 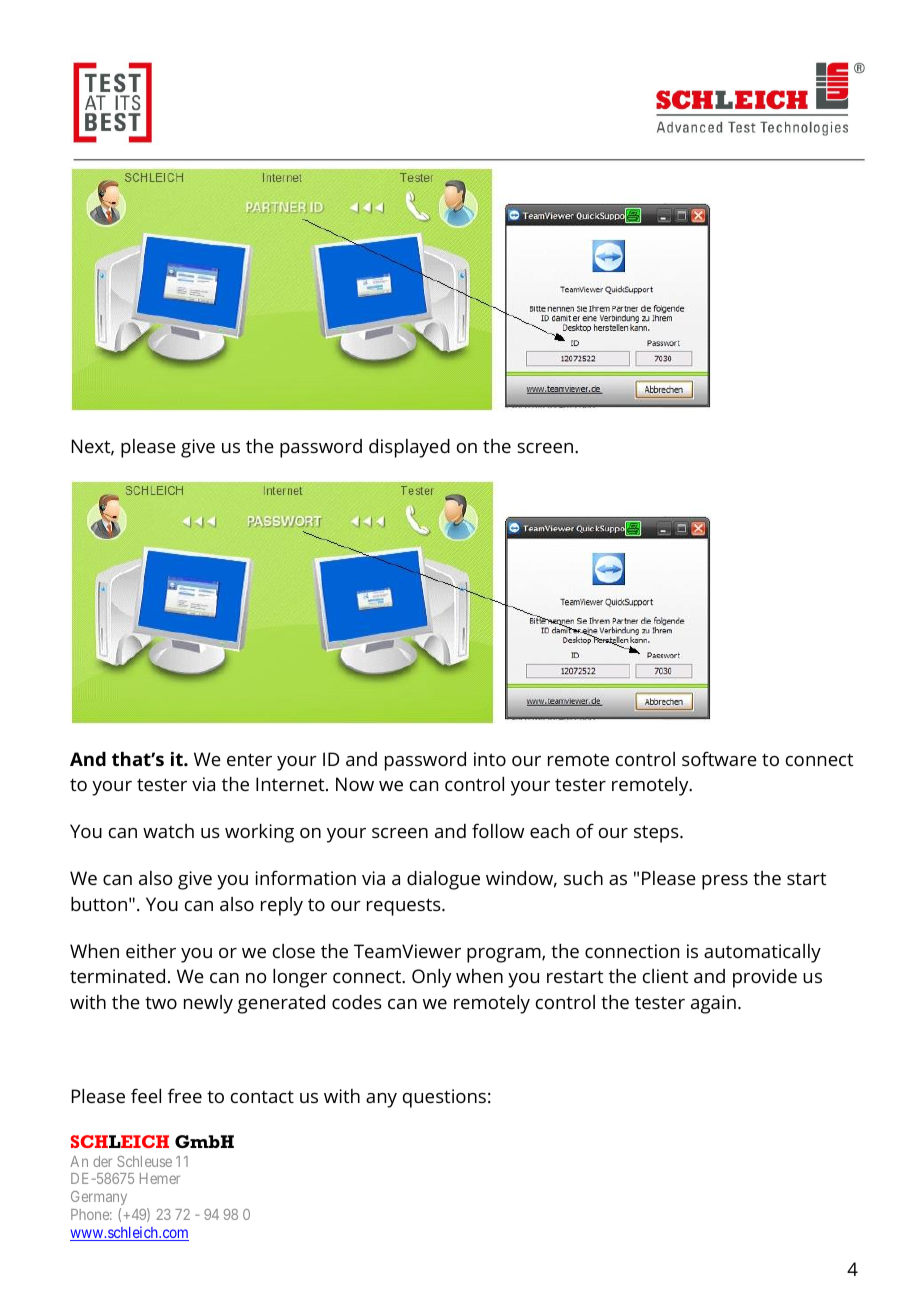 I want to click on watch, so click(x=168, y=831).
